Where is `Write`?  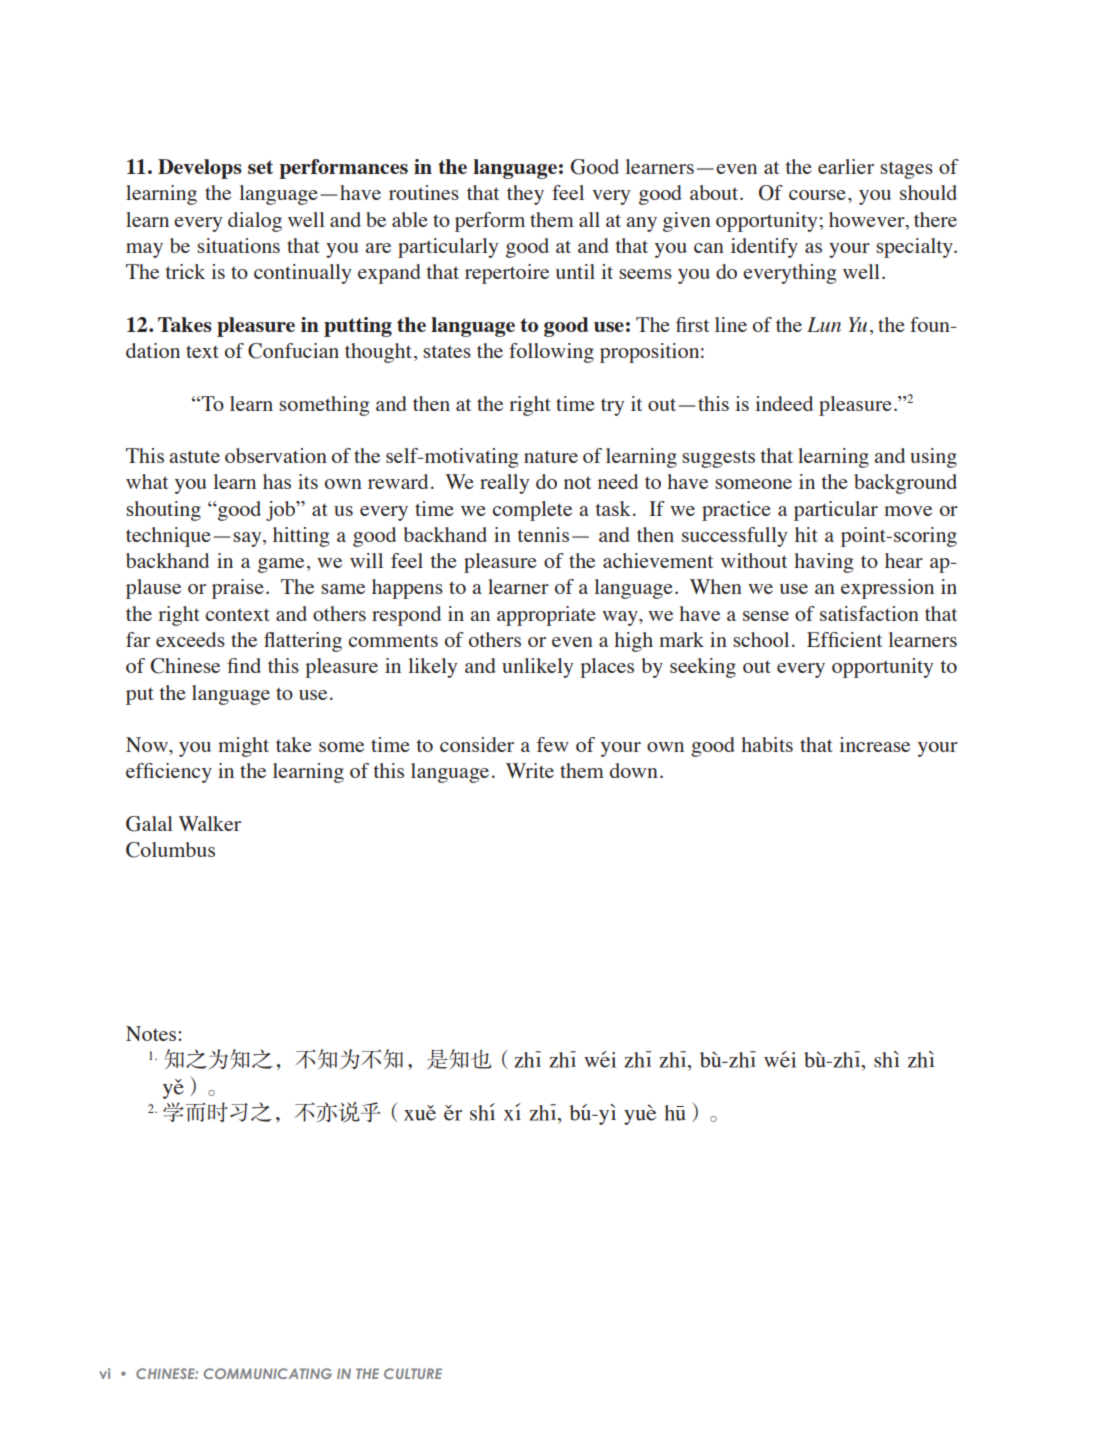
Write is located at coordinates (530, 770).
